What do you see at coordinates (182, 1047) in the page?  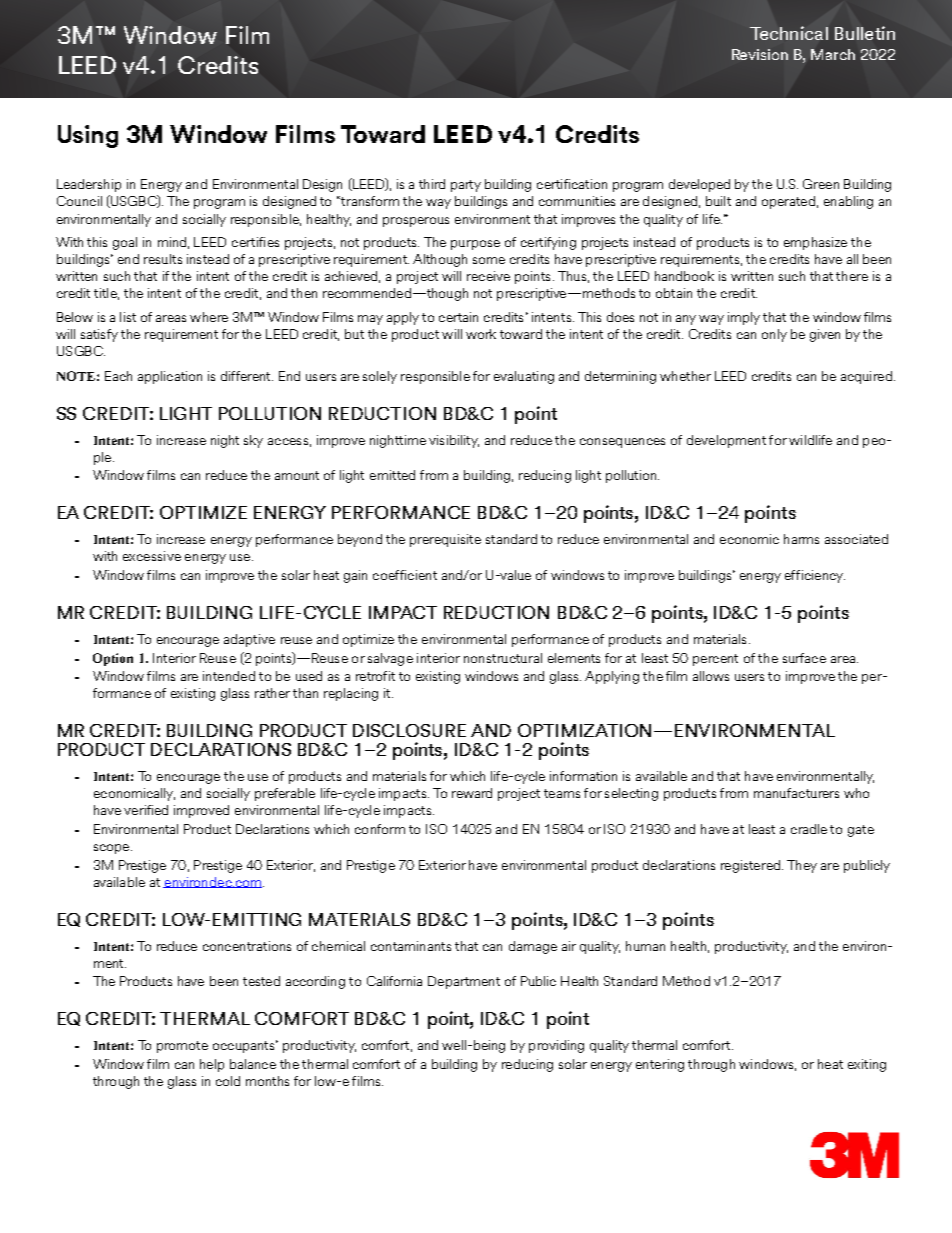 I see `promote` at bounding box center [182, 1047].
